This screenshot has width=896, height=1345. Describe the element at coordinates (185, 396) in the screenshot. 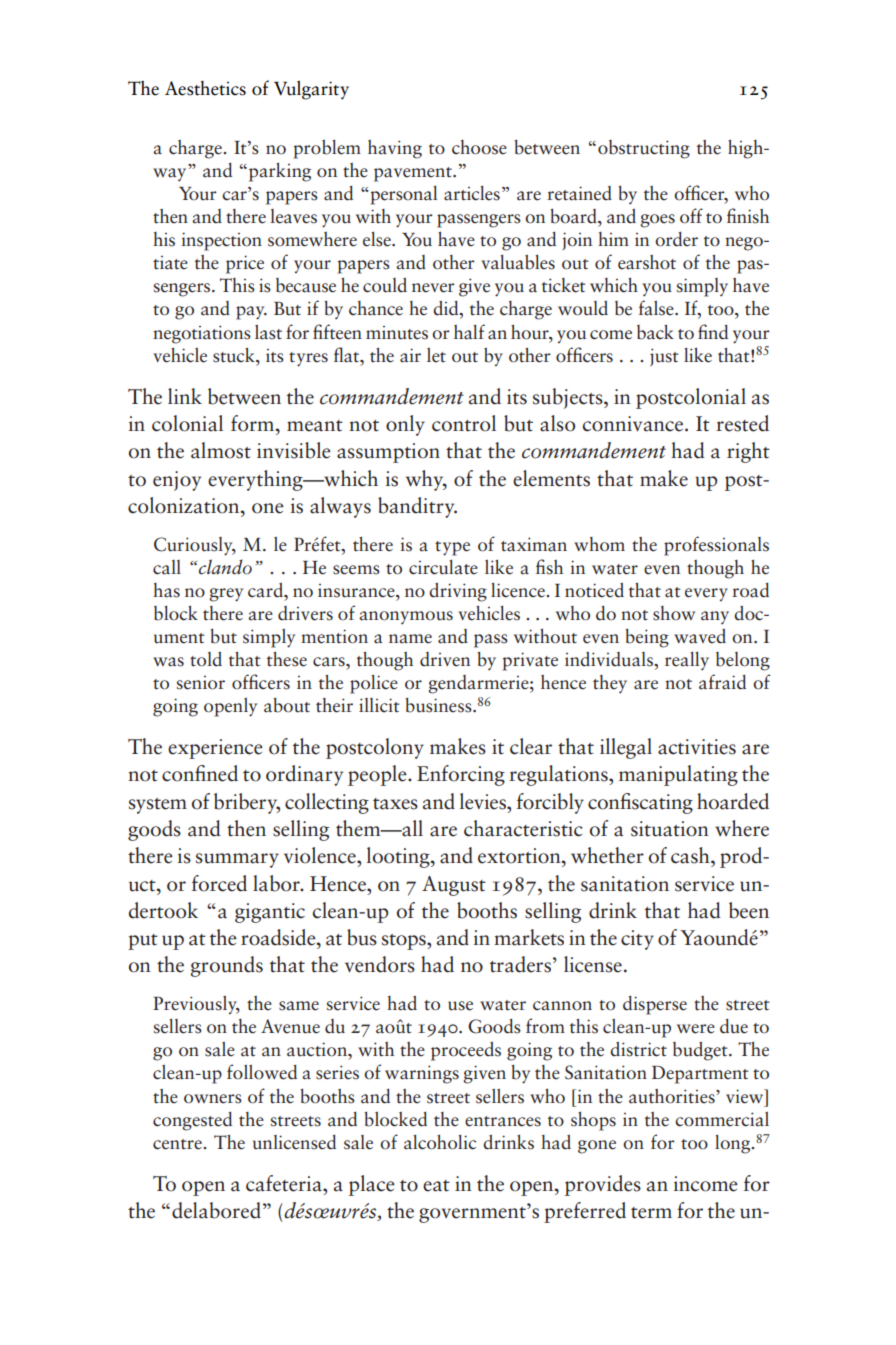

I see `link` at that location.
